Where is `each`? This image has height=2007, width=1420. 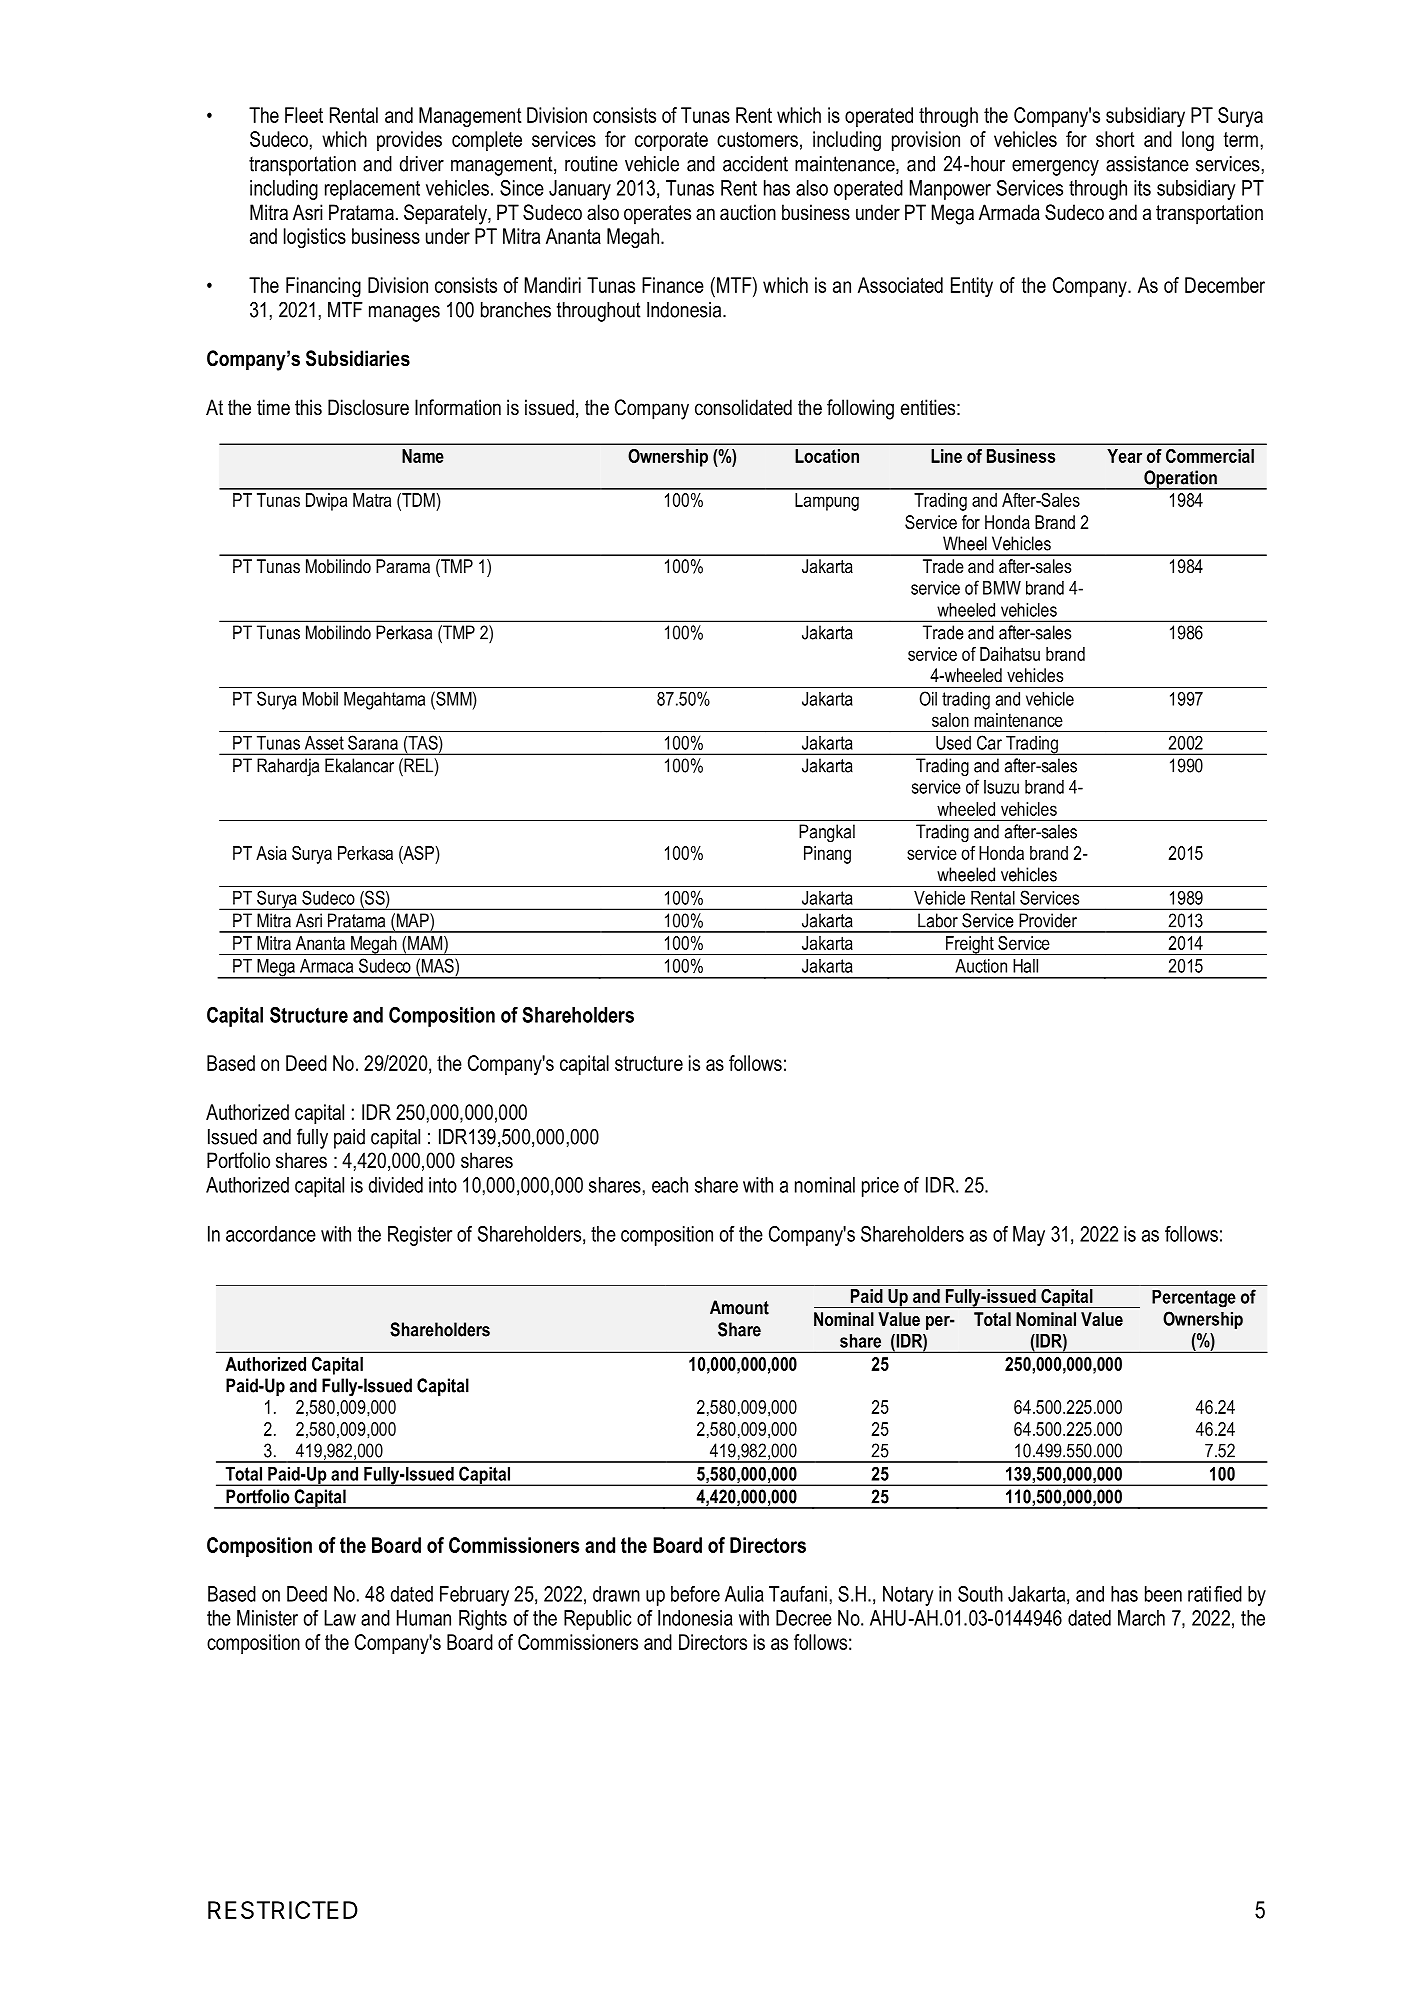 each is located at coordinates (670, 1185).
